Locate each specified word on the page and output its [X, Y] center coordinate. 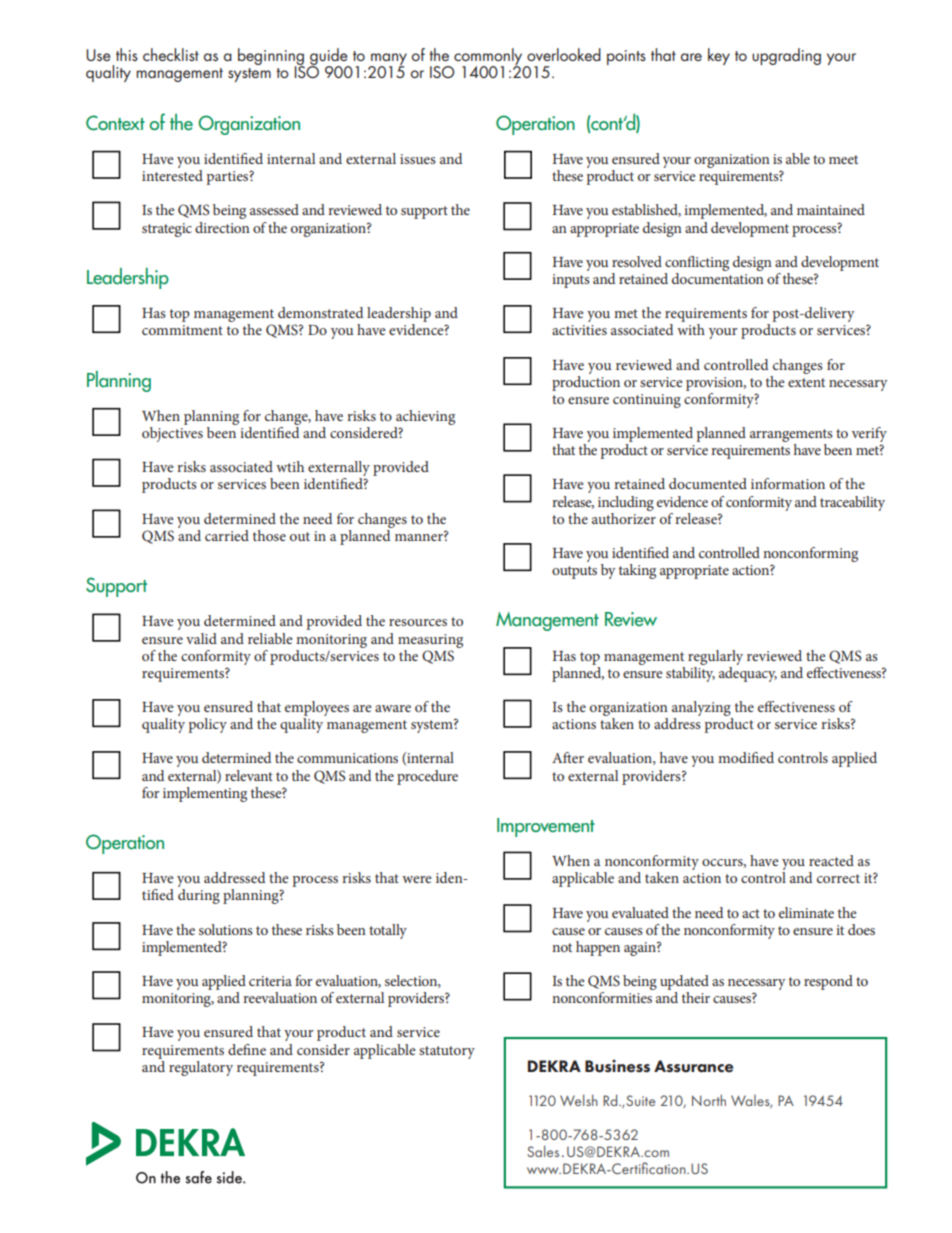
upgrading [786, 56]
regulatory [201, 1068]
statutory [447, 1052]
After [568, 757]
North [709, 1100]
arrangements [791, 435]
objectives [172, 433]
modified [746, 757]
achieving [425, 417]
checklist [171, 54]
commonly [489, 58]
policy [207, 725]
